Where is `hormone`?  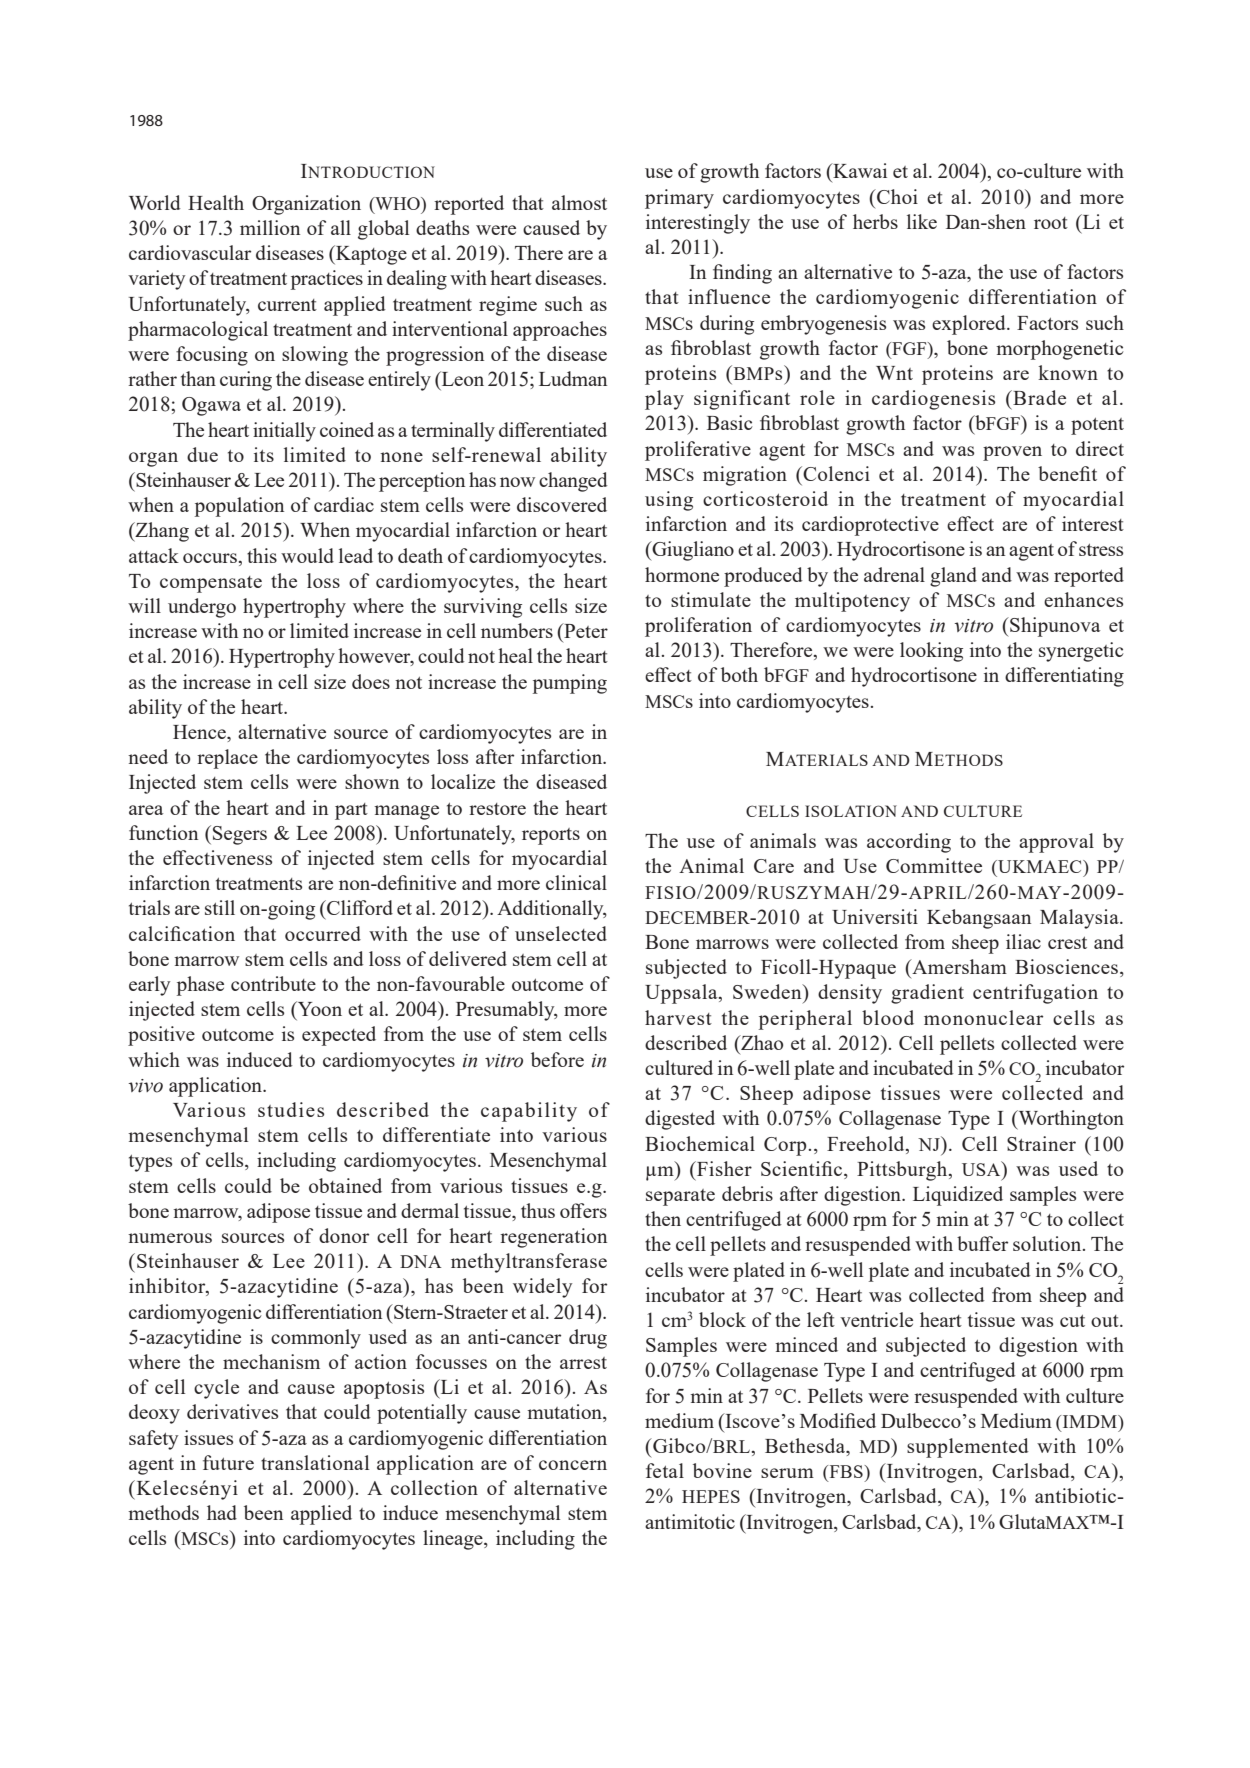 hormone is located at coordinates (682, 574).
